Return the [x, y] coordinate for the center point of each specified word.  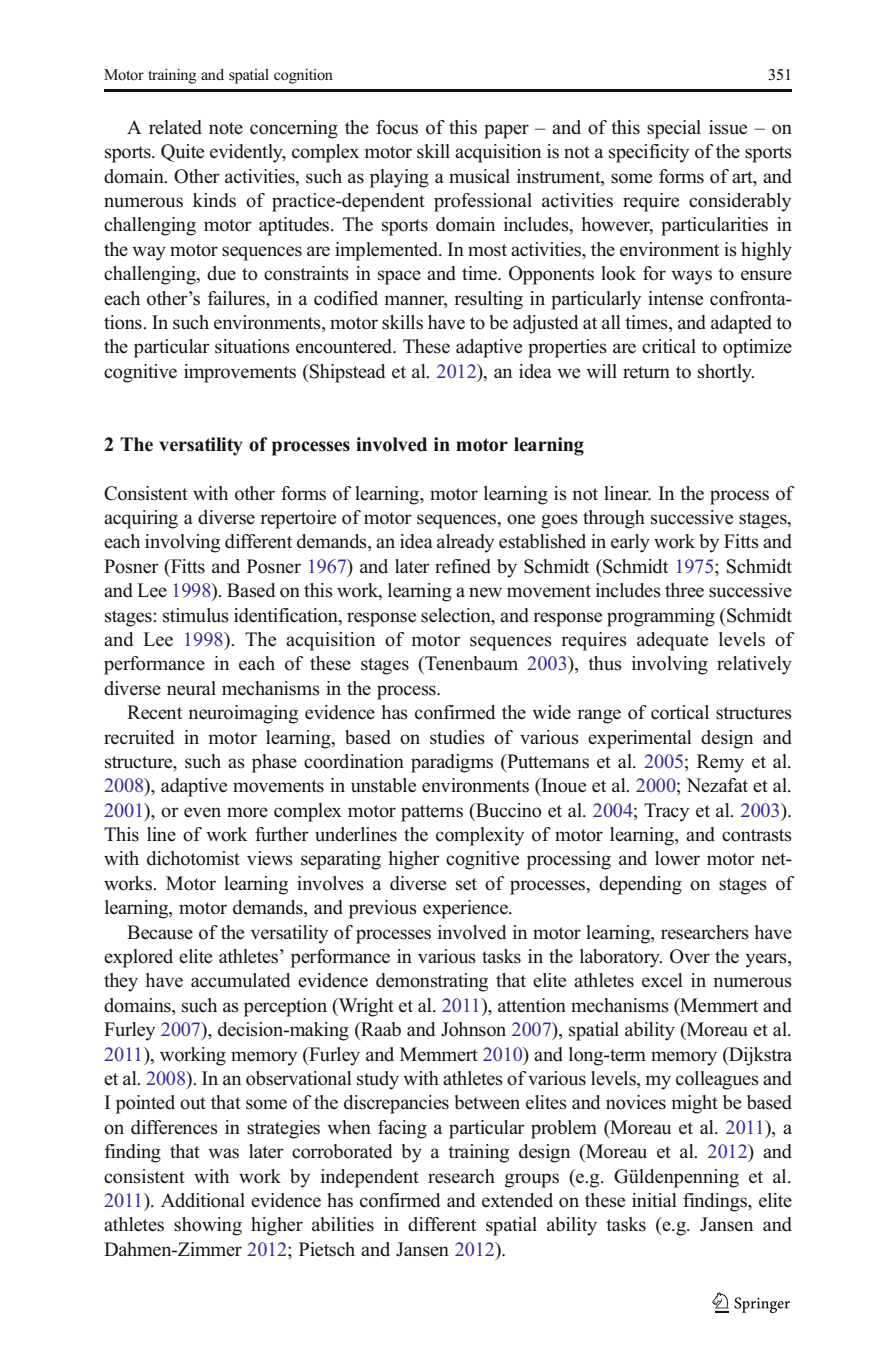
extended [517, 1200]
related [175, 127]
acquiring [141, 519]
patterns [432, 813]
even [202, 812]
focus [397, 127]
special [674, 129]
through [614, 519]
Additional [203, 1200]
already [465, 543]
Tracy [666, 812]
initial [654, 1200]
